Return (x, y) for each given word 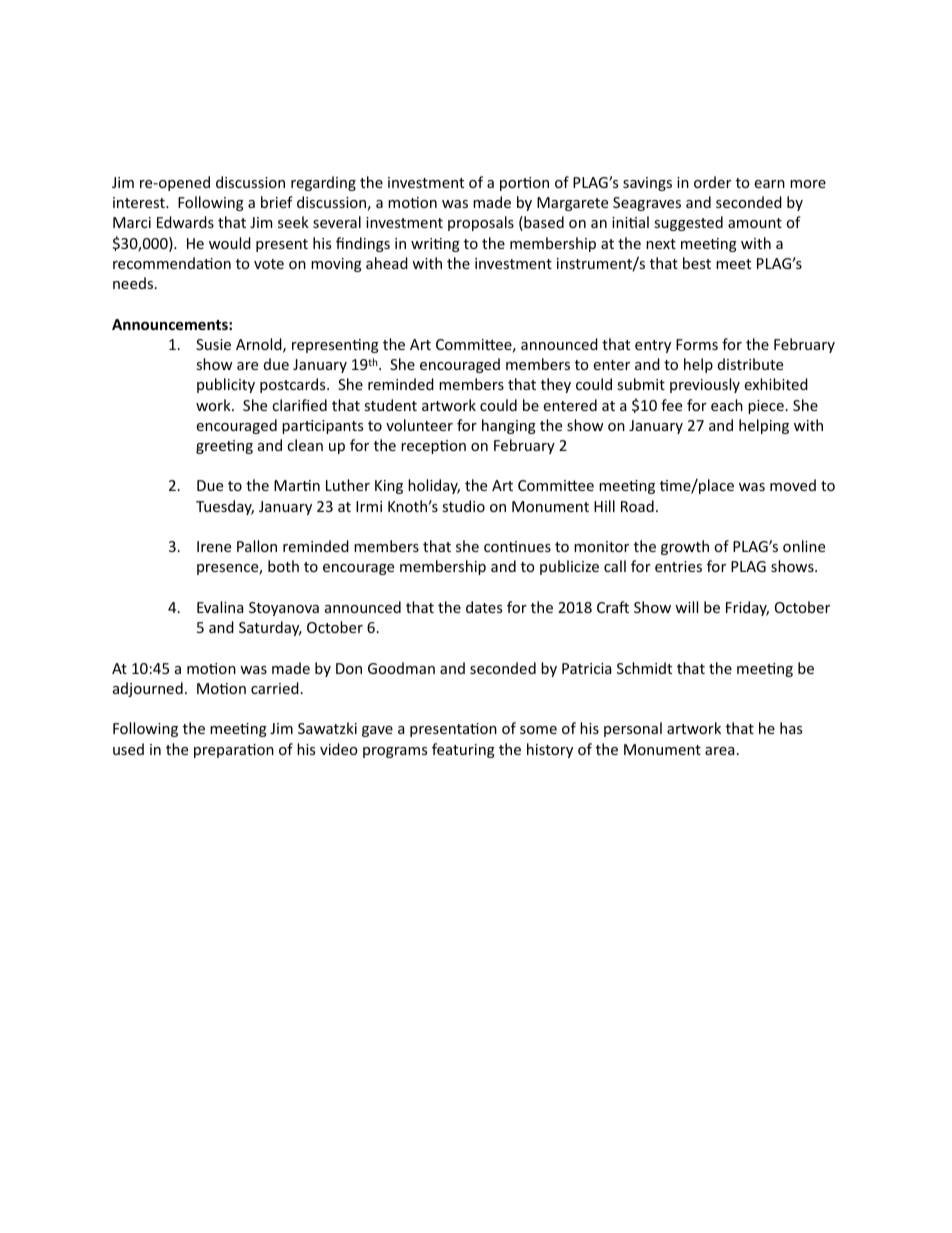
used (128, 749)
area (719, 751)
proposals (481, 223)
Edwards (185, 222)
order (712, 182)
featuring (463, 750)
